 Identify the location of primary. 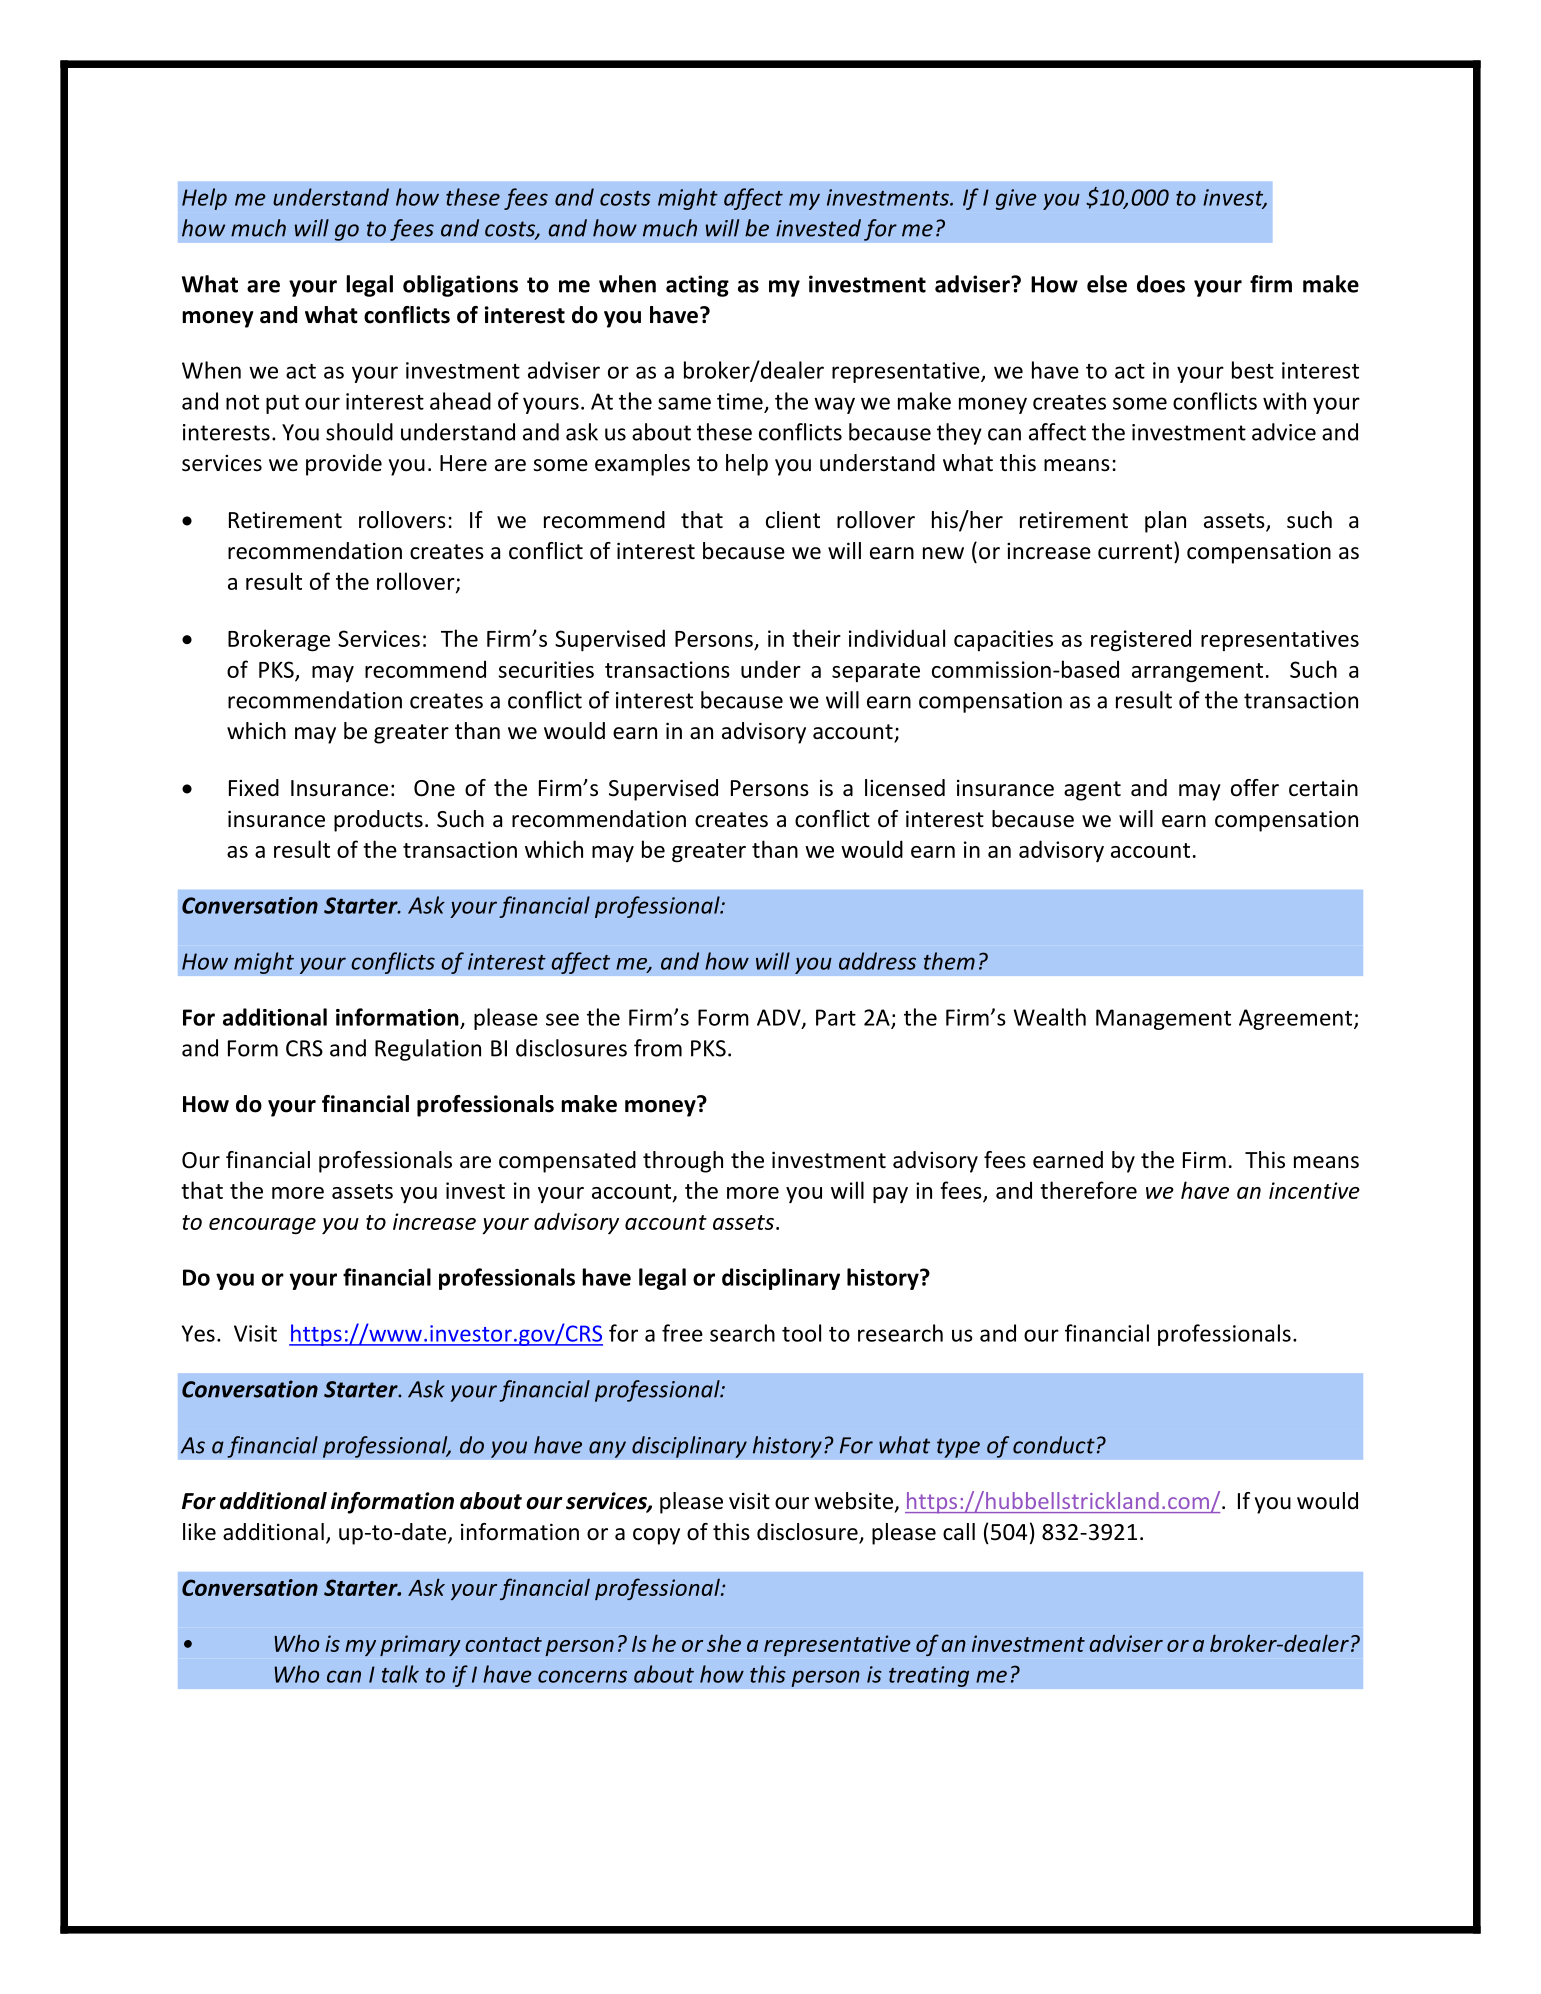
(420, 1645).
